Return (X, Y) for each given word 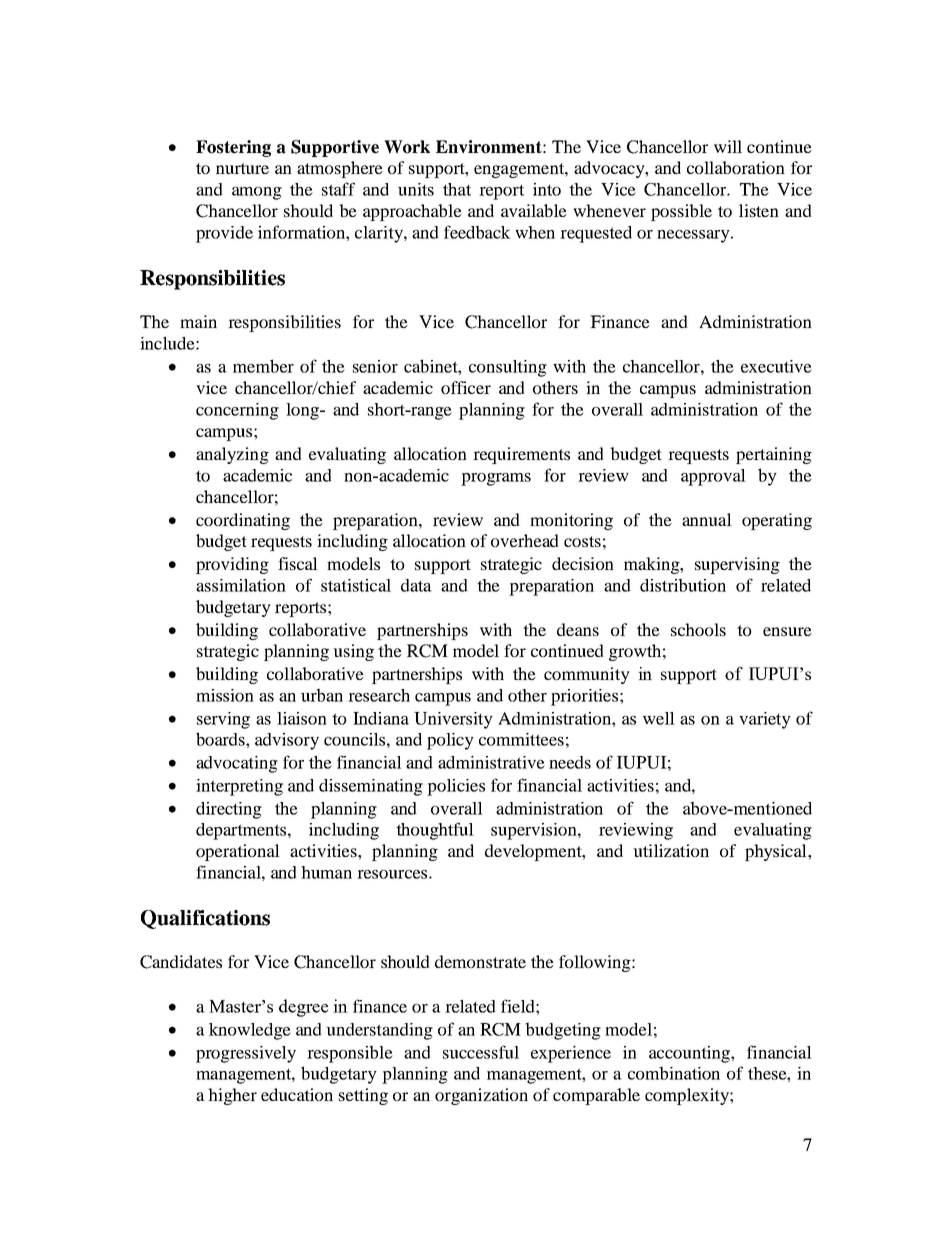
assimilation (241, 585)
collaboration (736, 167)
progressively (246, 1054)
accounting (690, 1054)
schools (698, 629)
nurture (242, 168)
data (416, 585)
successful (481, 1052)
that (457, 189)
